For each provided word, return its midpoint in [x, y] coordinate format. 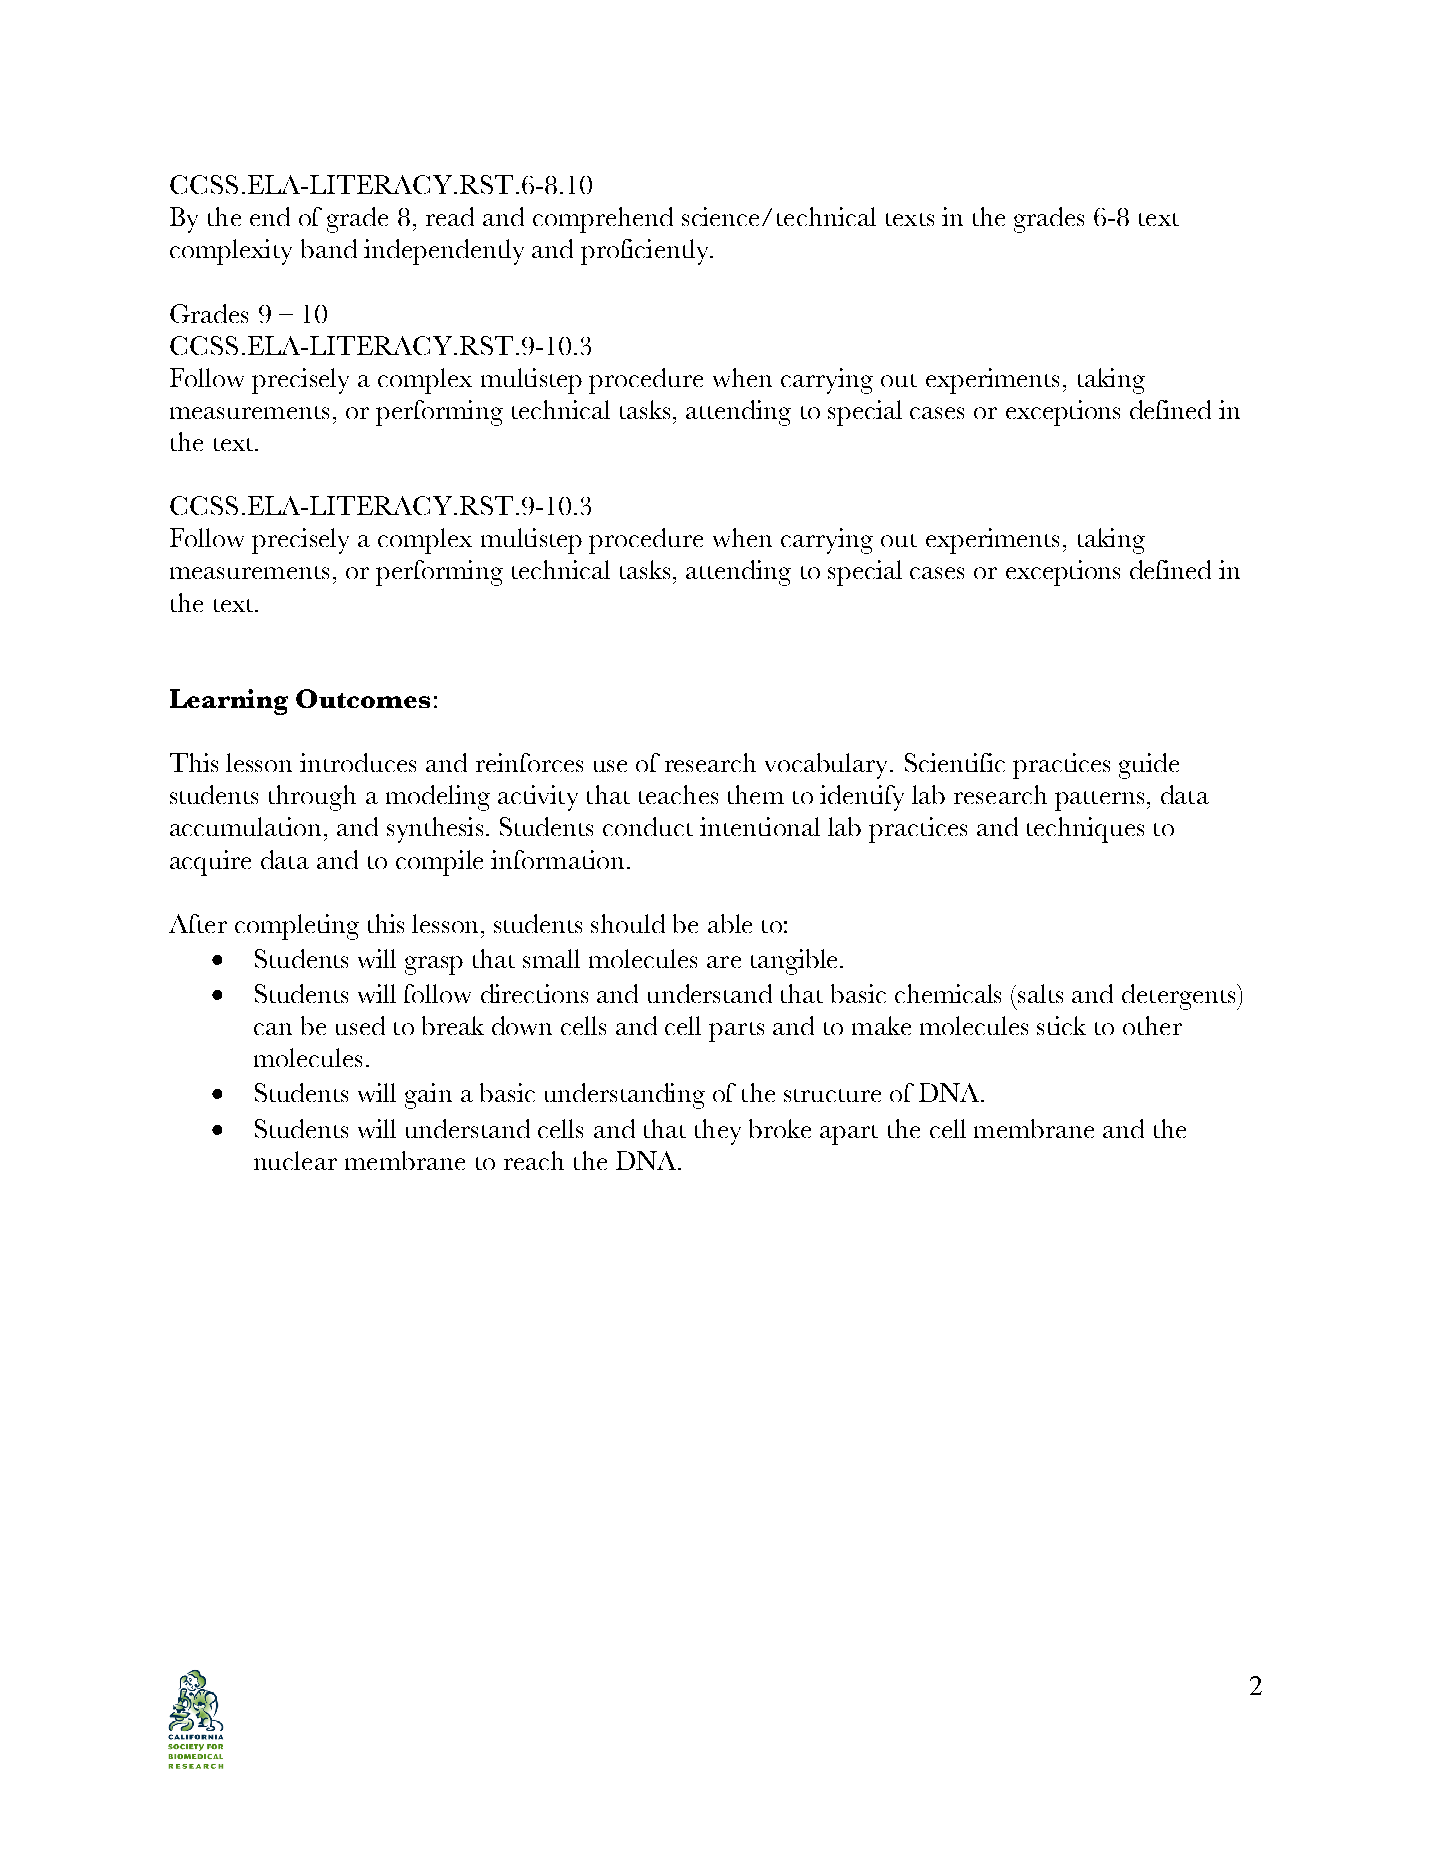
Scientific [955, 762]
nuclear [295, 1160]
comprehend [603, 220]
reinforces [529, 762]
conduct [648, 826]
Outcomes [363, 698]
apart [849, 1135]
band [329, 248]
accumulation [245, 826]
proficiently [646, 252]
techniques [1085, 830]
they [718, 1132]
